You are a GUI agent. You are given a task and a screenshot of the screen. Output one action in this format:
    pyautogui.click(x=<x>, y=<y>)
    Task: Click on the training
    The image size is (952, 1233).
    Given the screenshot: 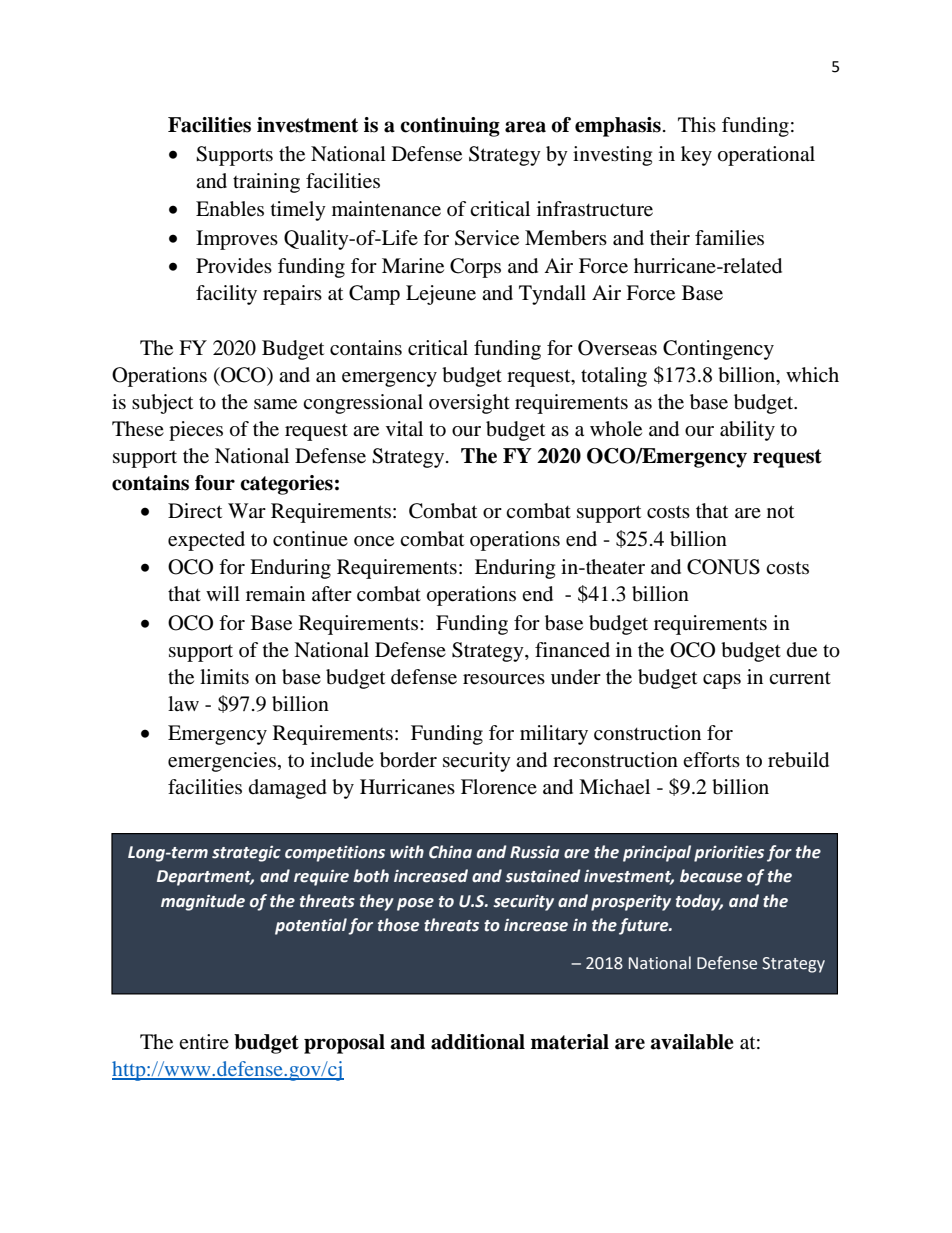 What is the action you would take?
    pyautogui.click(x=266, y=183)
